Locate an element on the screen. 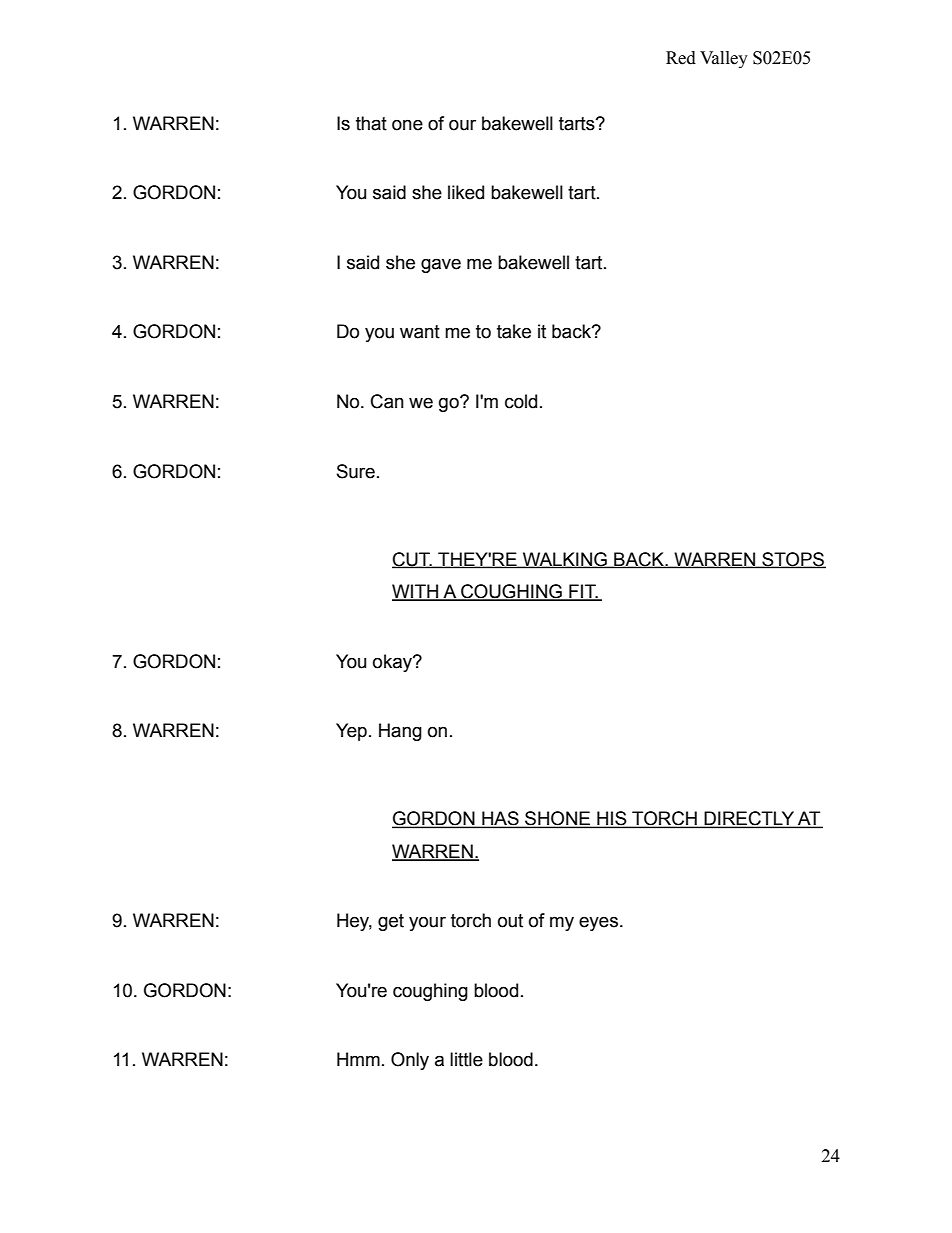 The height and width of the screenshot is (1233, 952). Red is located at coordinates (681, 58).
